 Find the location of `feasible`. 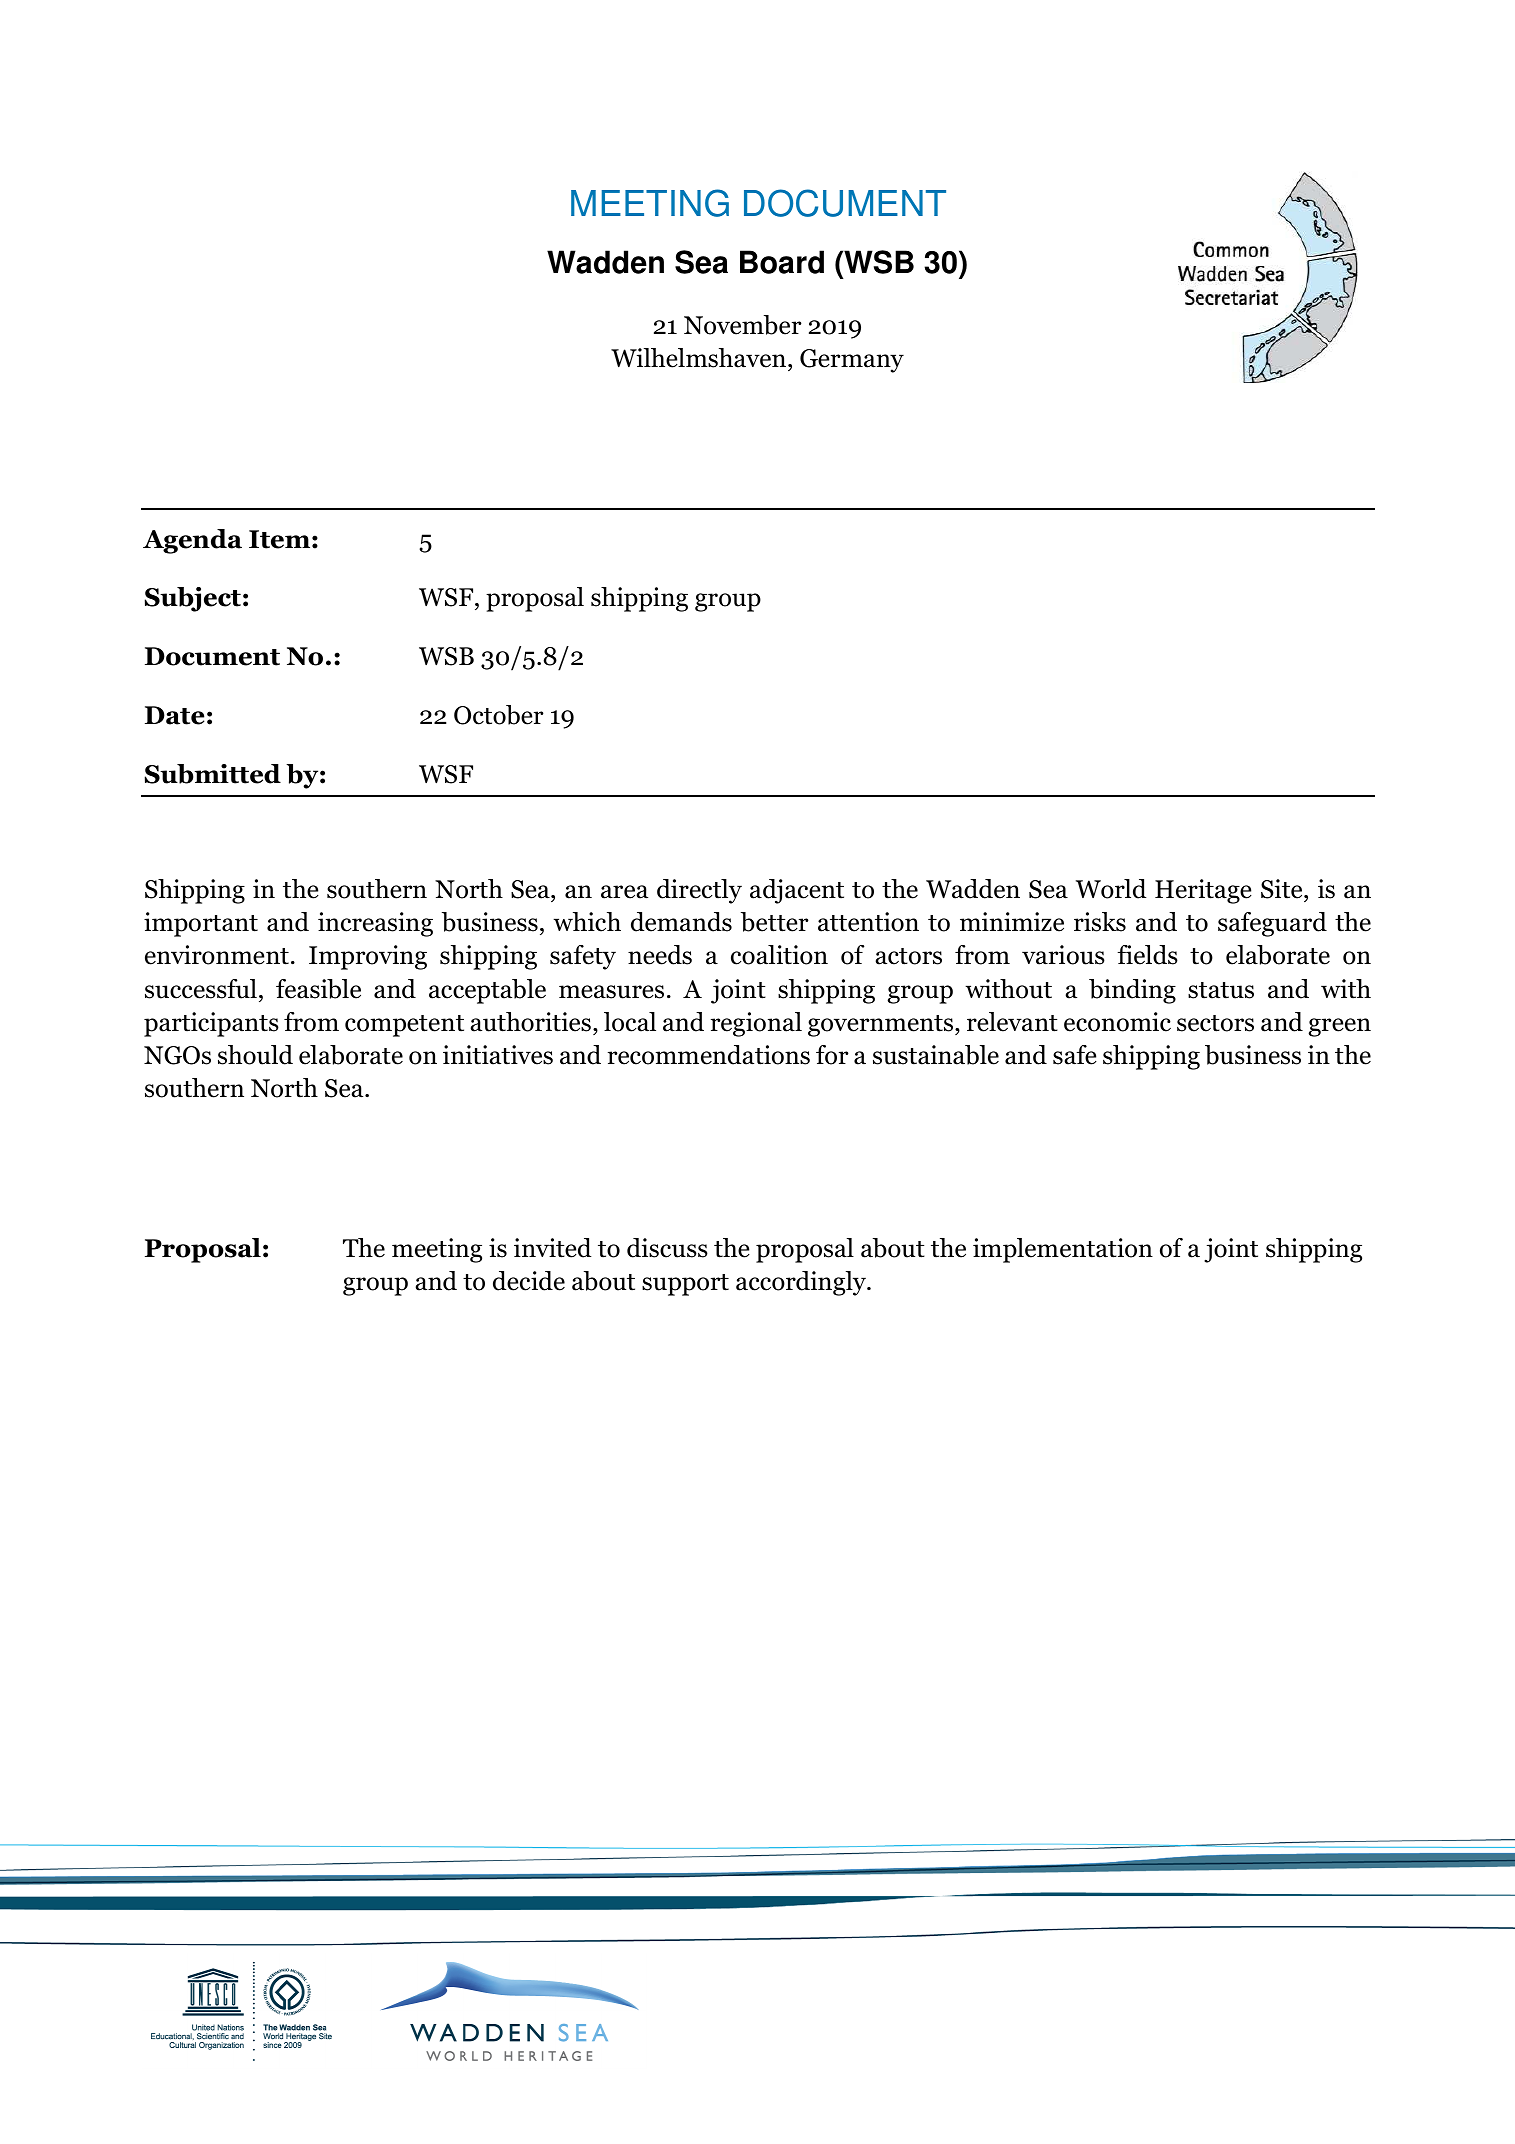

feasible is located at coordinates (318, 989).
